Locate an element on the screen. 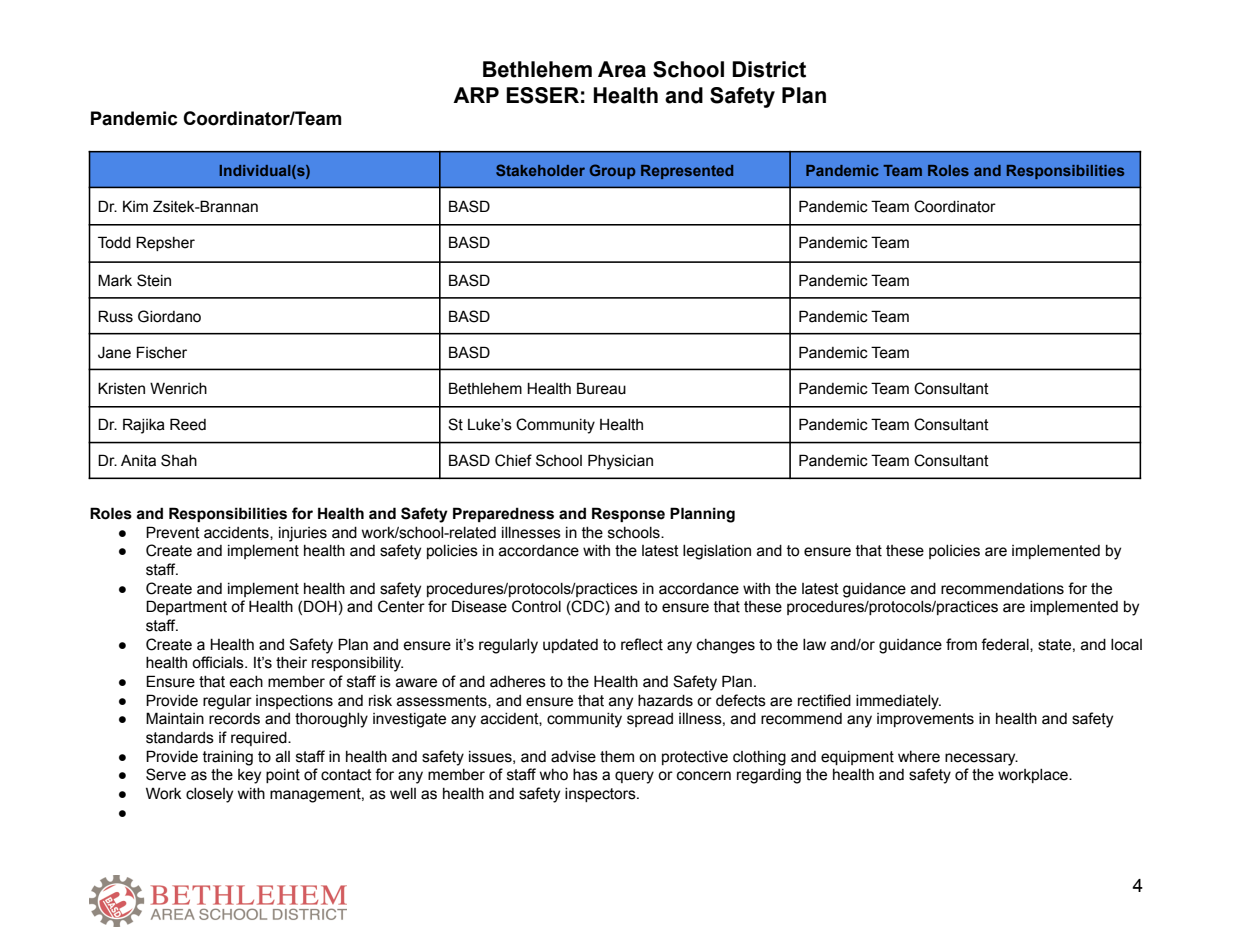  Physician is located at coordinates (620, 462).
